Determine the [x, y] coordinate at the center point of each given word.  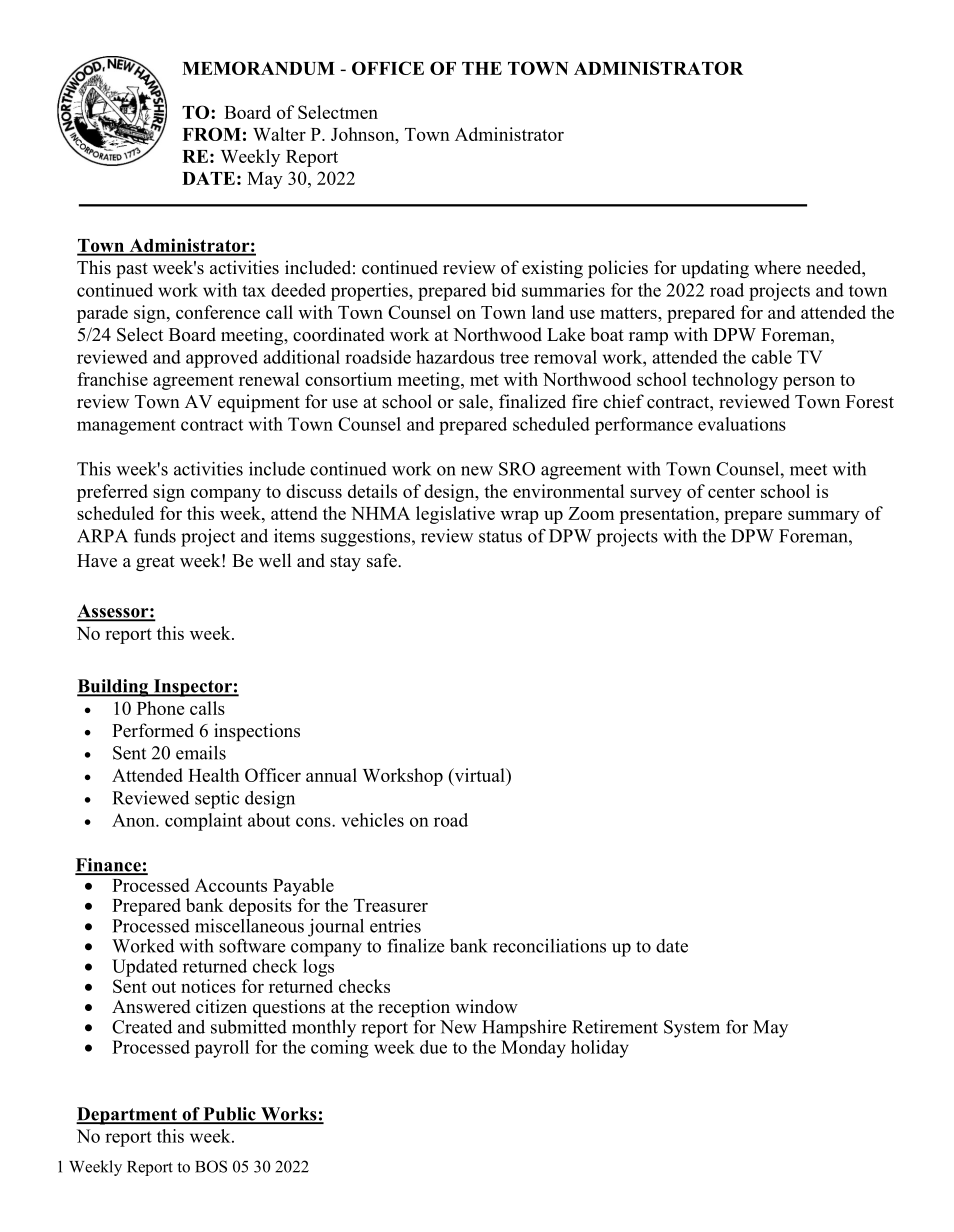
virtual [479, 775]
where [777, 267]
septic [217, 800]
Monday [533, 1049]
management [126, 427]
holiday [600, 1049]
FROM [211, 134]
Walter [279, 134]
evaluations [742, 424]
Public [229, 1115]
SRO [517, 469]
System [692, 1029]
